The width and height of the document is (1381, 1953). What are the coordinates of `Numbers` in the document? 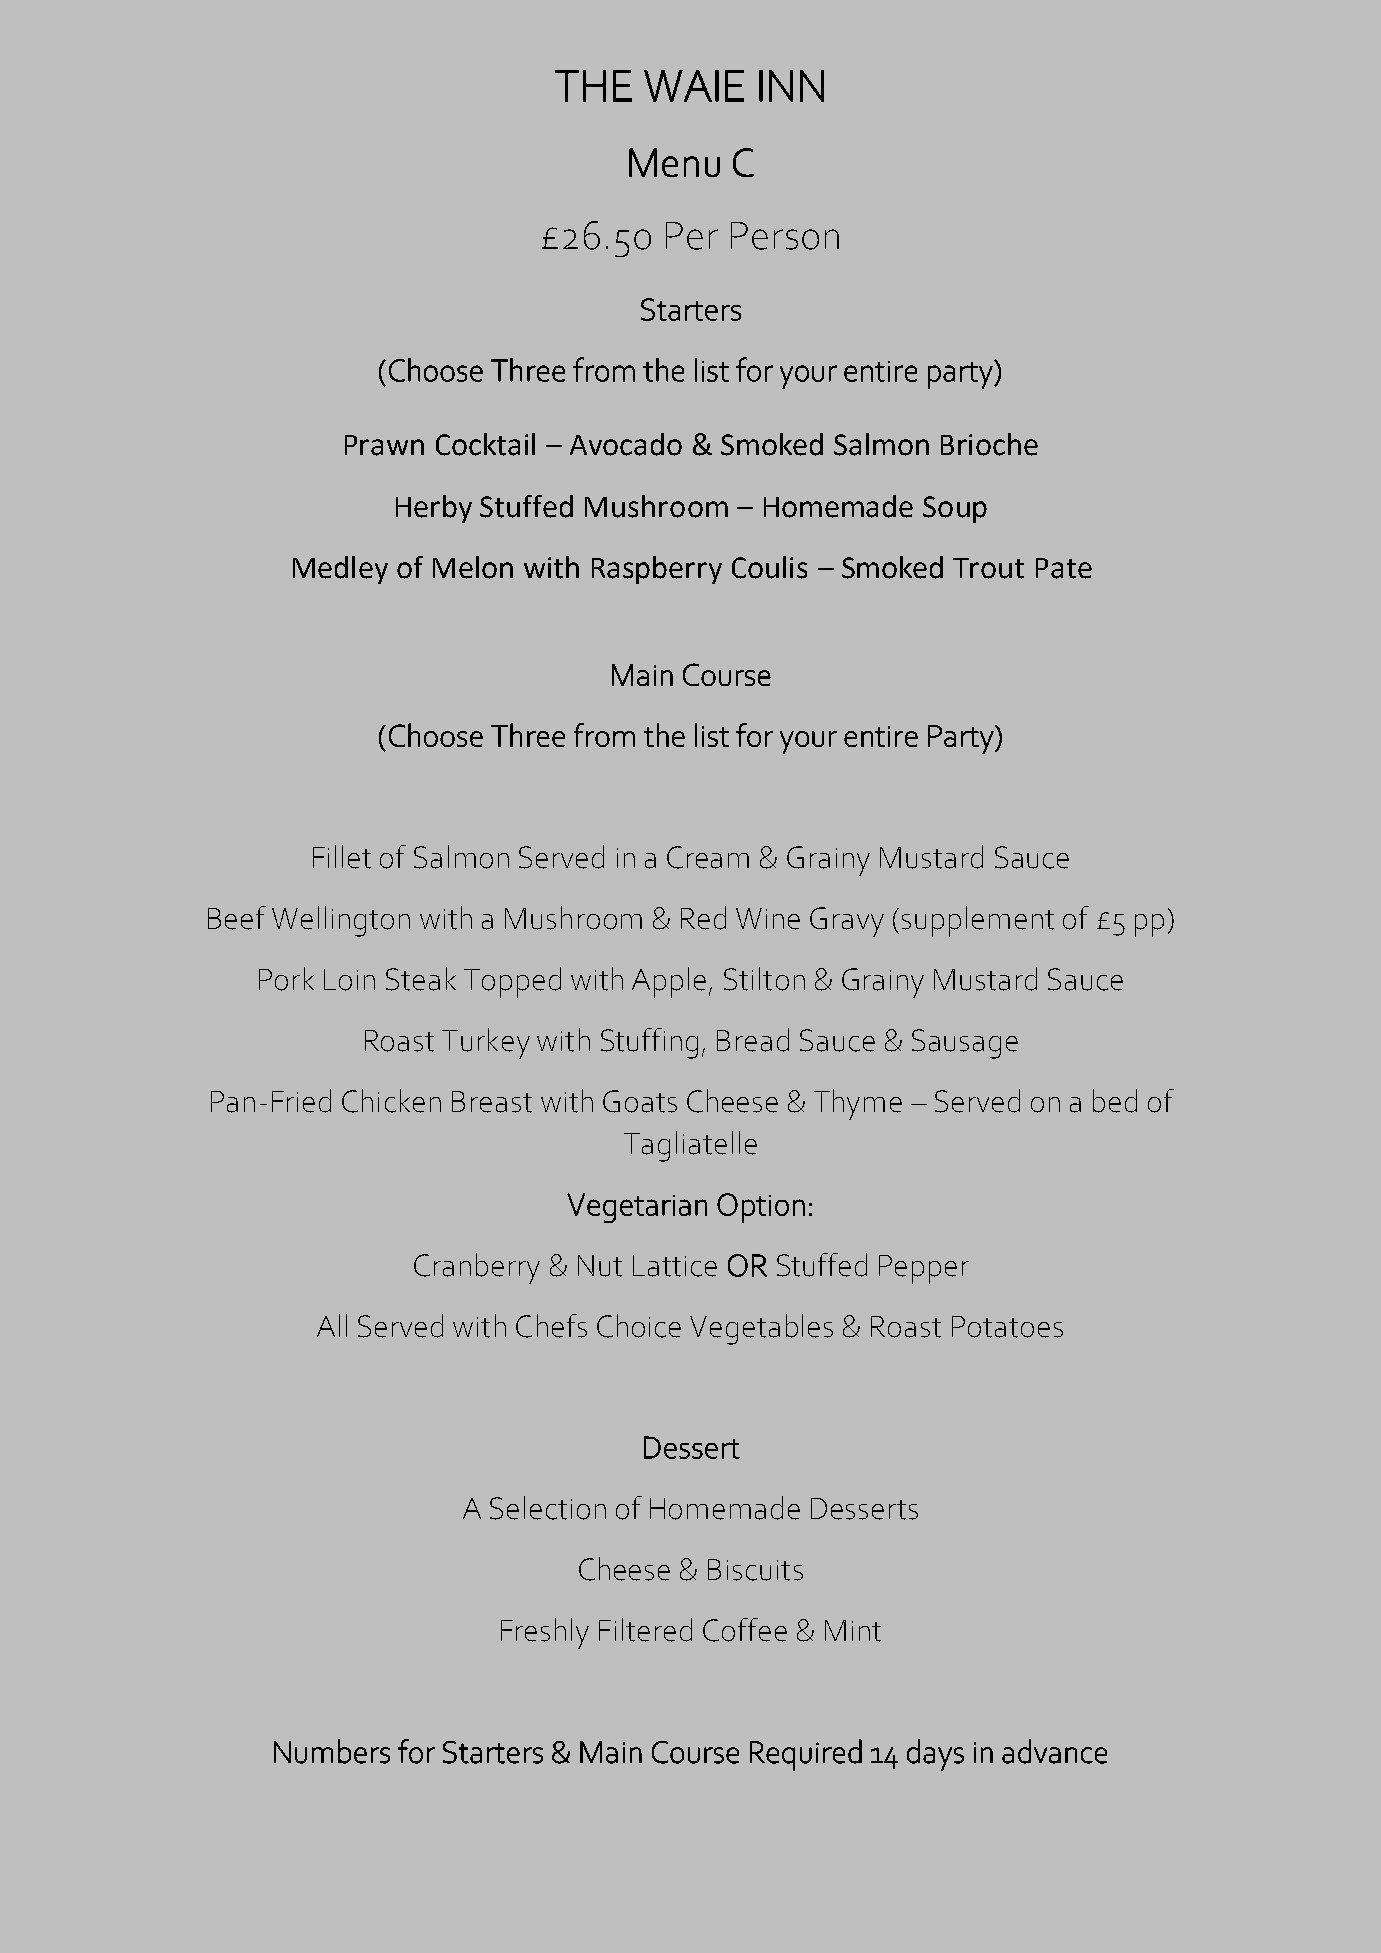 It's located at (332, 1751).
